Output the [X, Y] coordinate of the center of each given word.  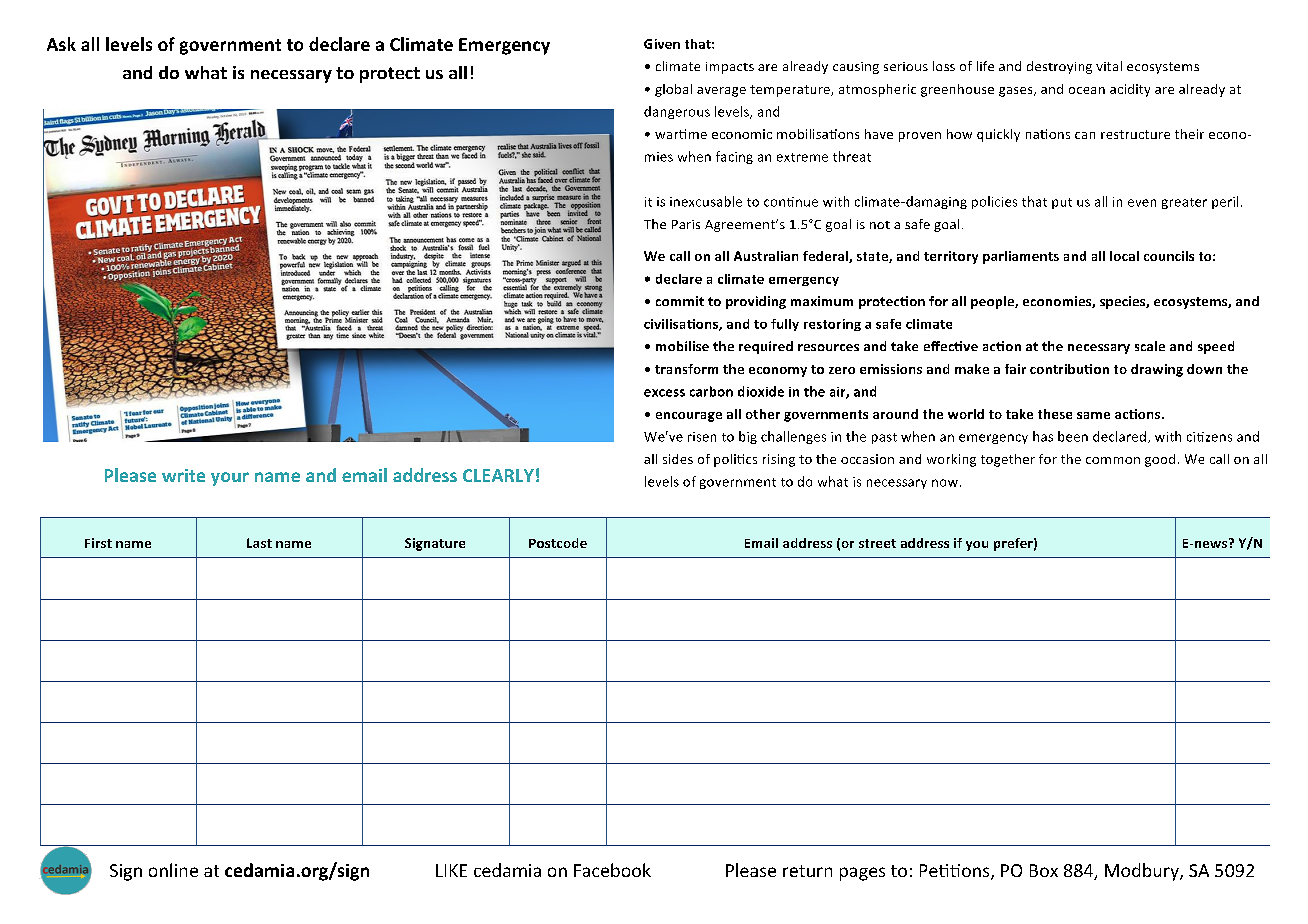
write [183, 475]
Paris [686, 224]
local [1124, 256]
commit [680, 301]
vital [1109, 66]
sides [678, 459]
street [877, 543]
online [173, 870]
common [1113, 460]
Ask [61, 44]
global [673, 90]
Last [259, 543]
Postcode [558, 543]
